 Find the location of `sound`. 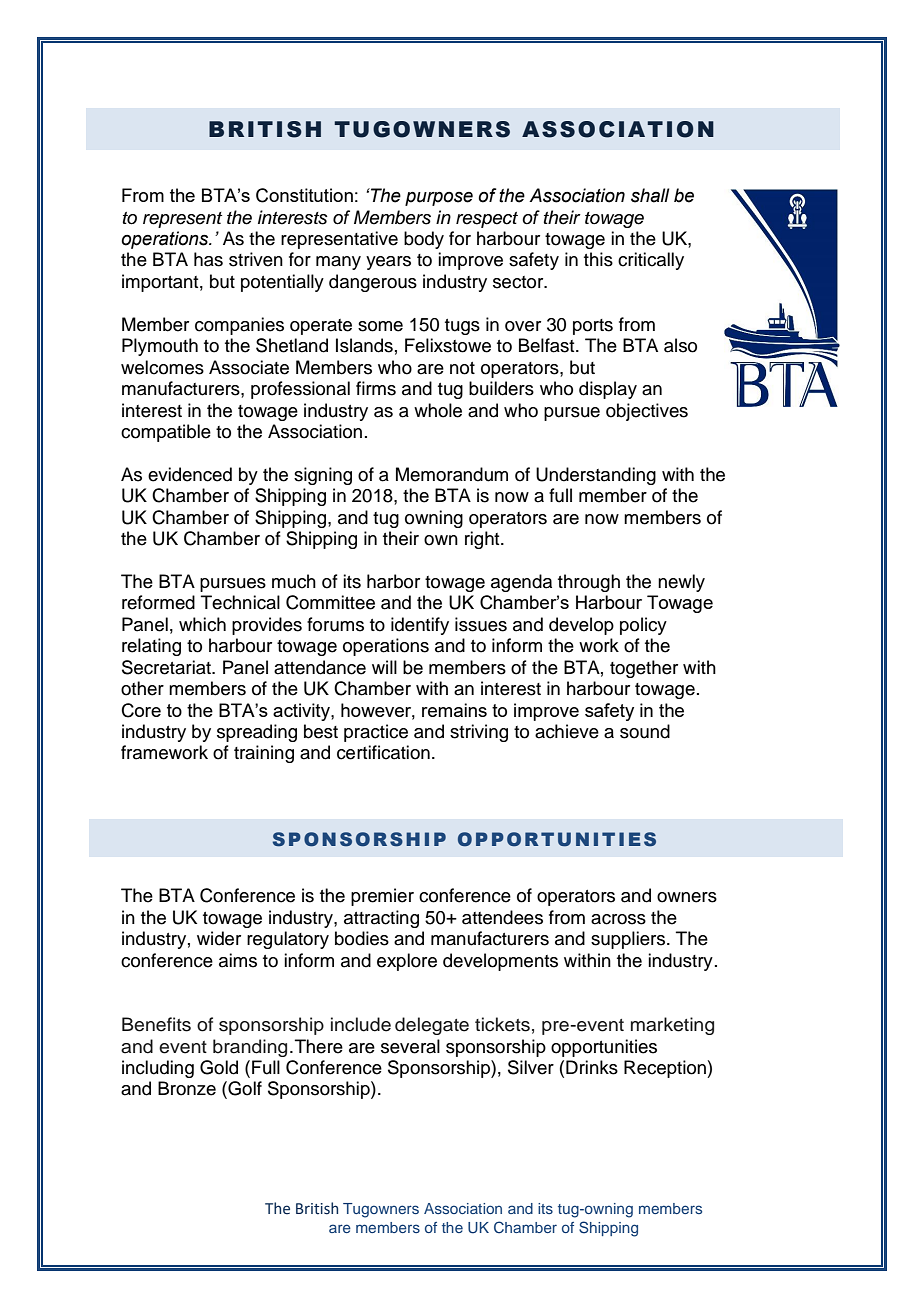

sound is located at coordinates (645, 731).
